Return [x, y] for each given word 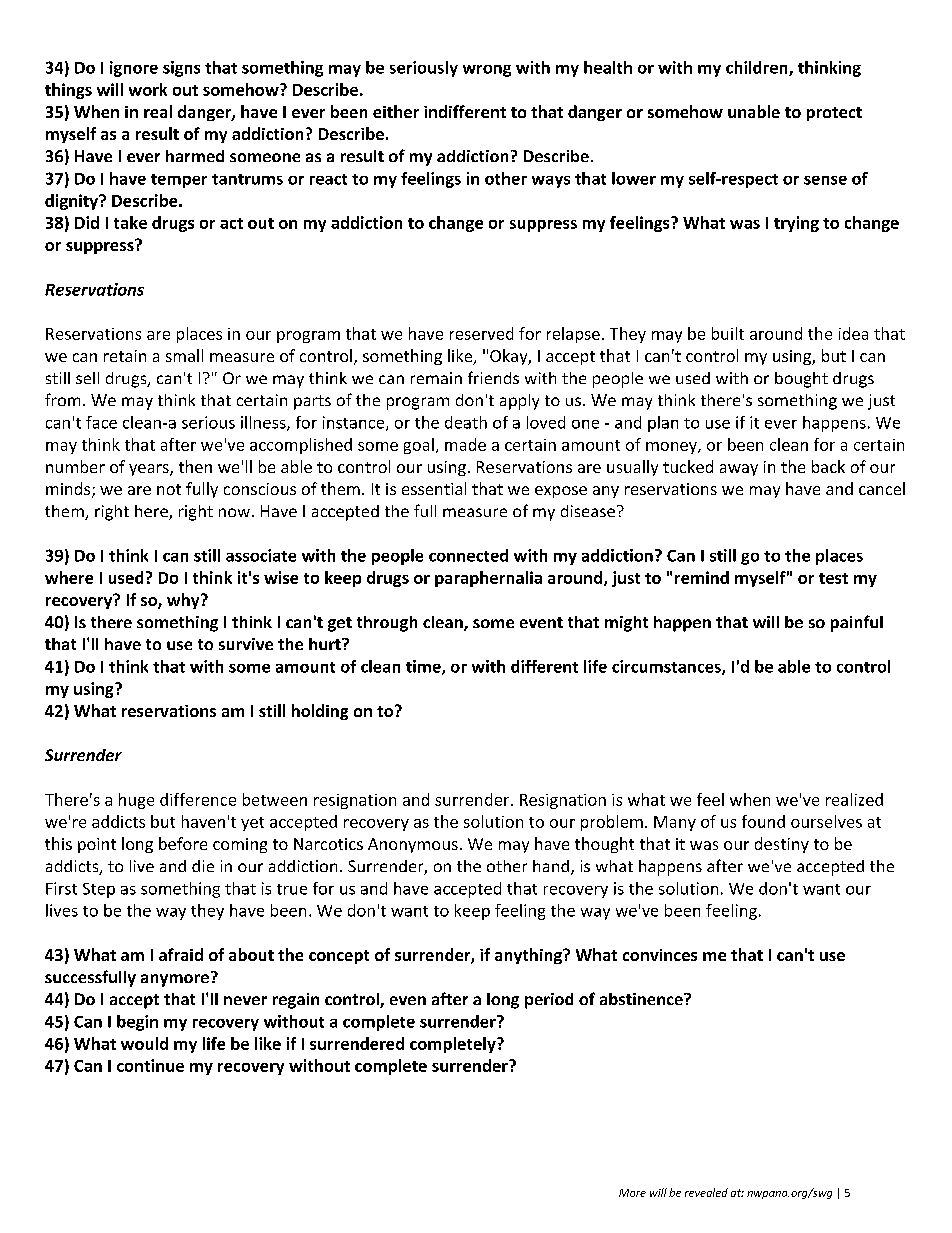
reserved [481, 333]
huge [136, 801]
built [728, 333]
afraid [181, 954]
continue [150, 1065]
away [739, 470]
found [763, 821]
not [169, 489]
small [184, 355]
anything [529, 956]
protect [834, 114]
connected [468, 555]
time [424, 667]
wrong [487, 71]
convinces [660, 955]
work [148, 89]
